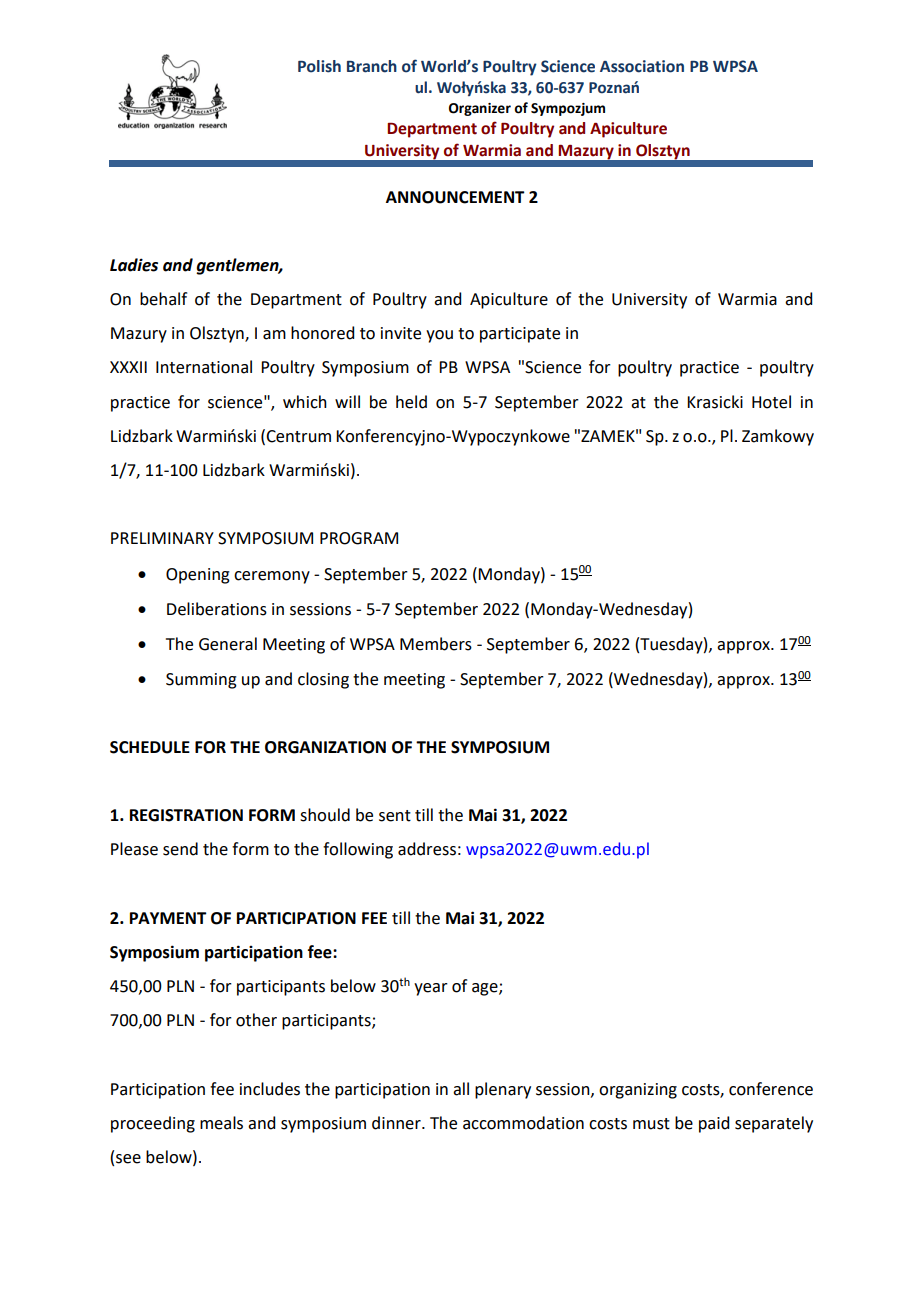 This page has height=1308, width=924. I want to click on meals, so click(221, 1123).
